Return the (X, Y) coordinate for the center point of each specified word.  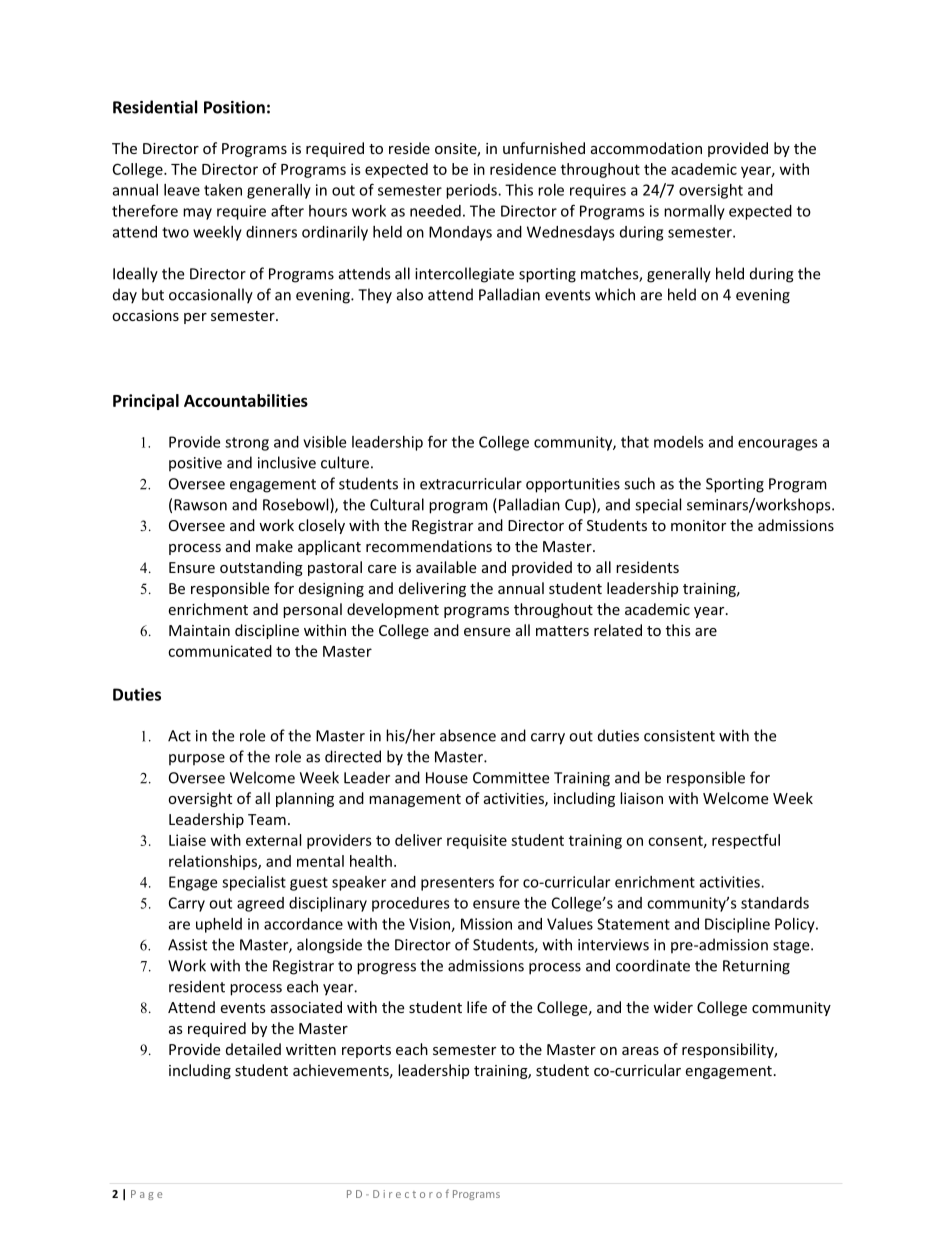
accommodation (646, 148)
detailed (253, 1049)
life (477, 1007)
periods (472, 191)
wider (673, 1007)
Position (234, 107)
